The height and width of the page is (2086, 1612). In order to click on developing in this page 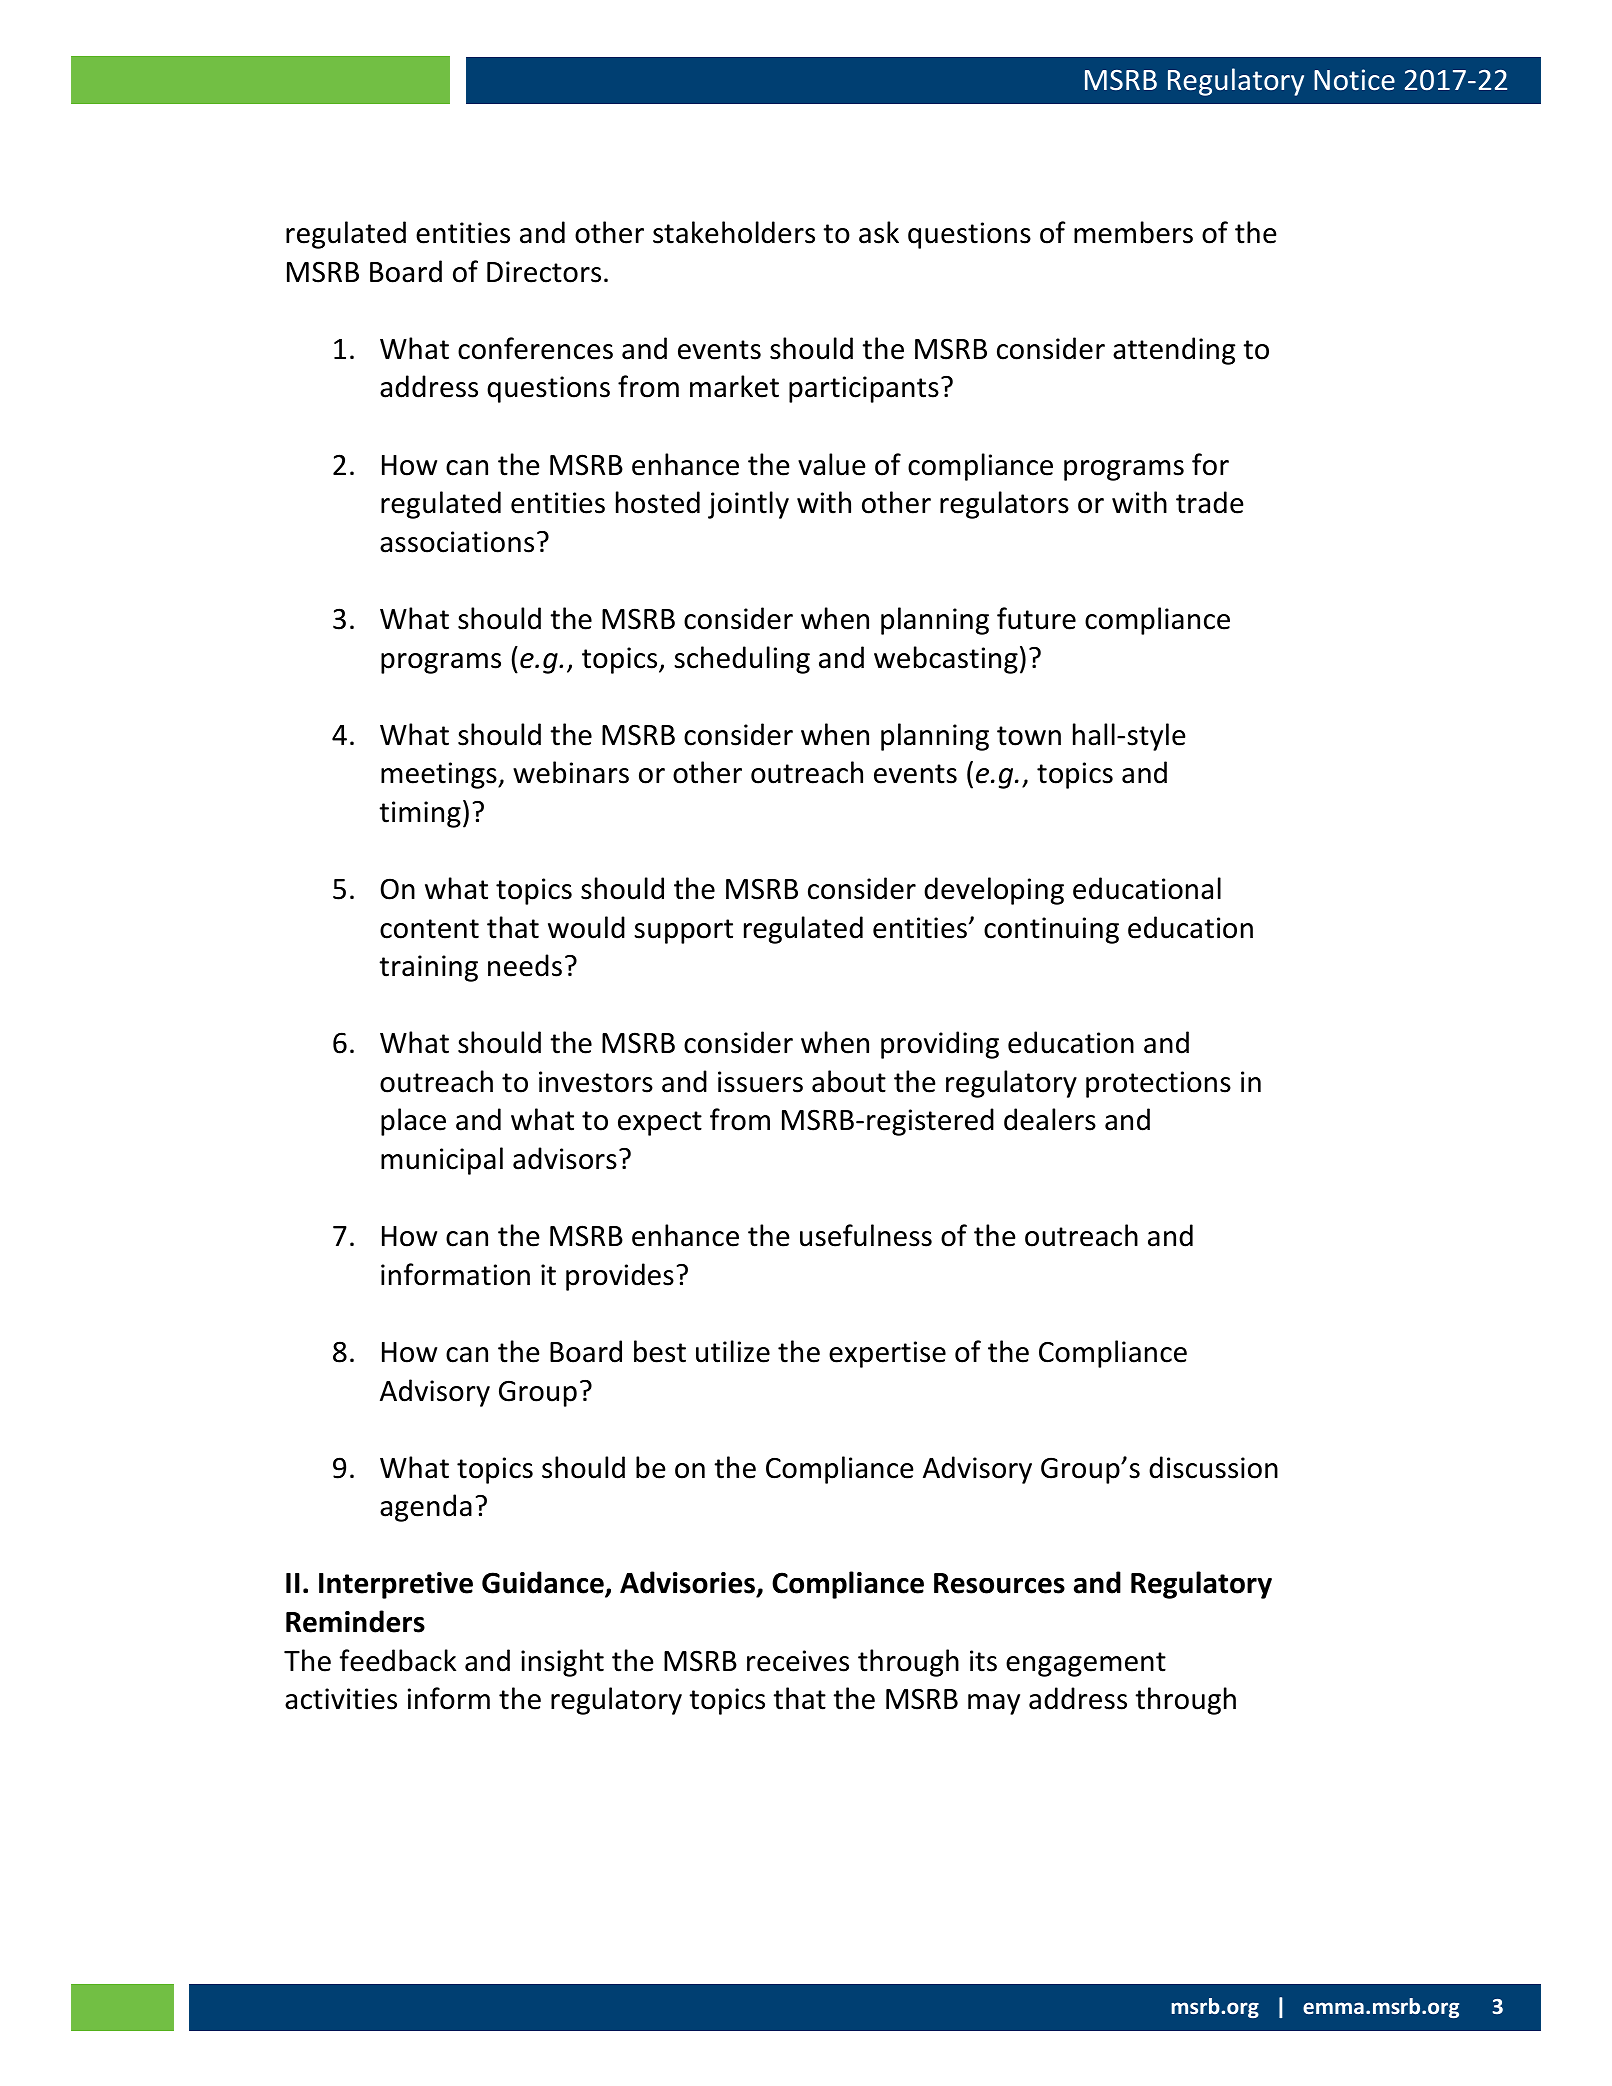, I will do `click(994, 891)`.
